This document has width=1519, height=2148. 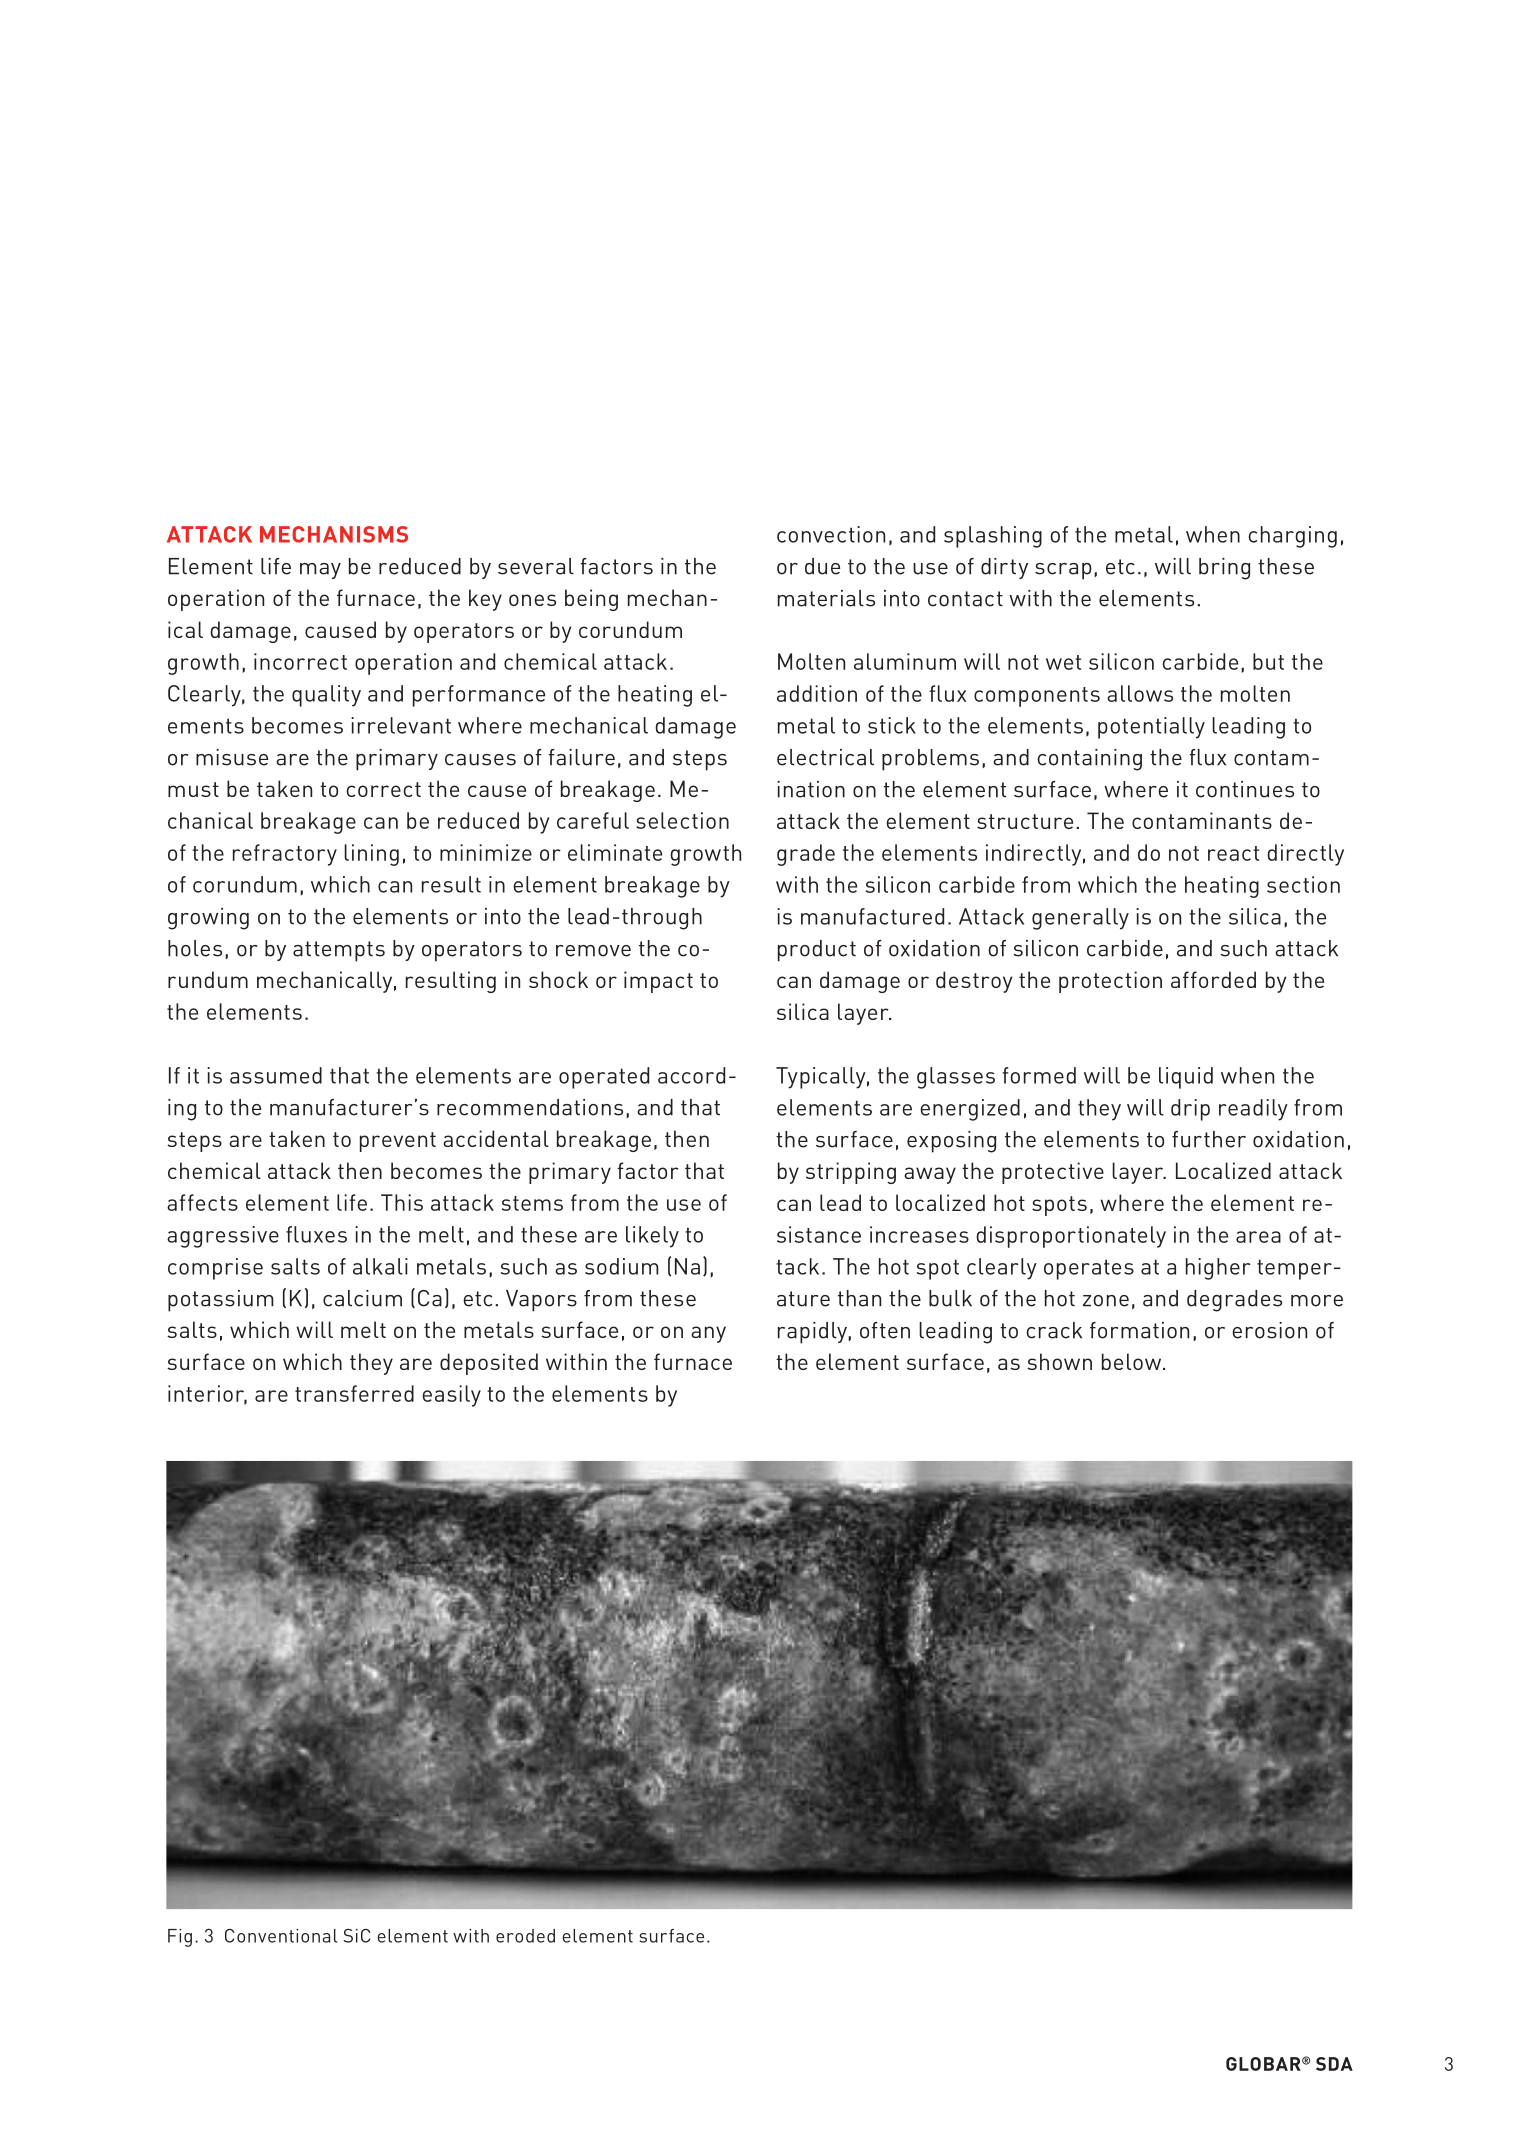 I want to click on below, so click(x=1131, y=1361).
